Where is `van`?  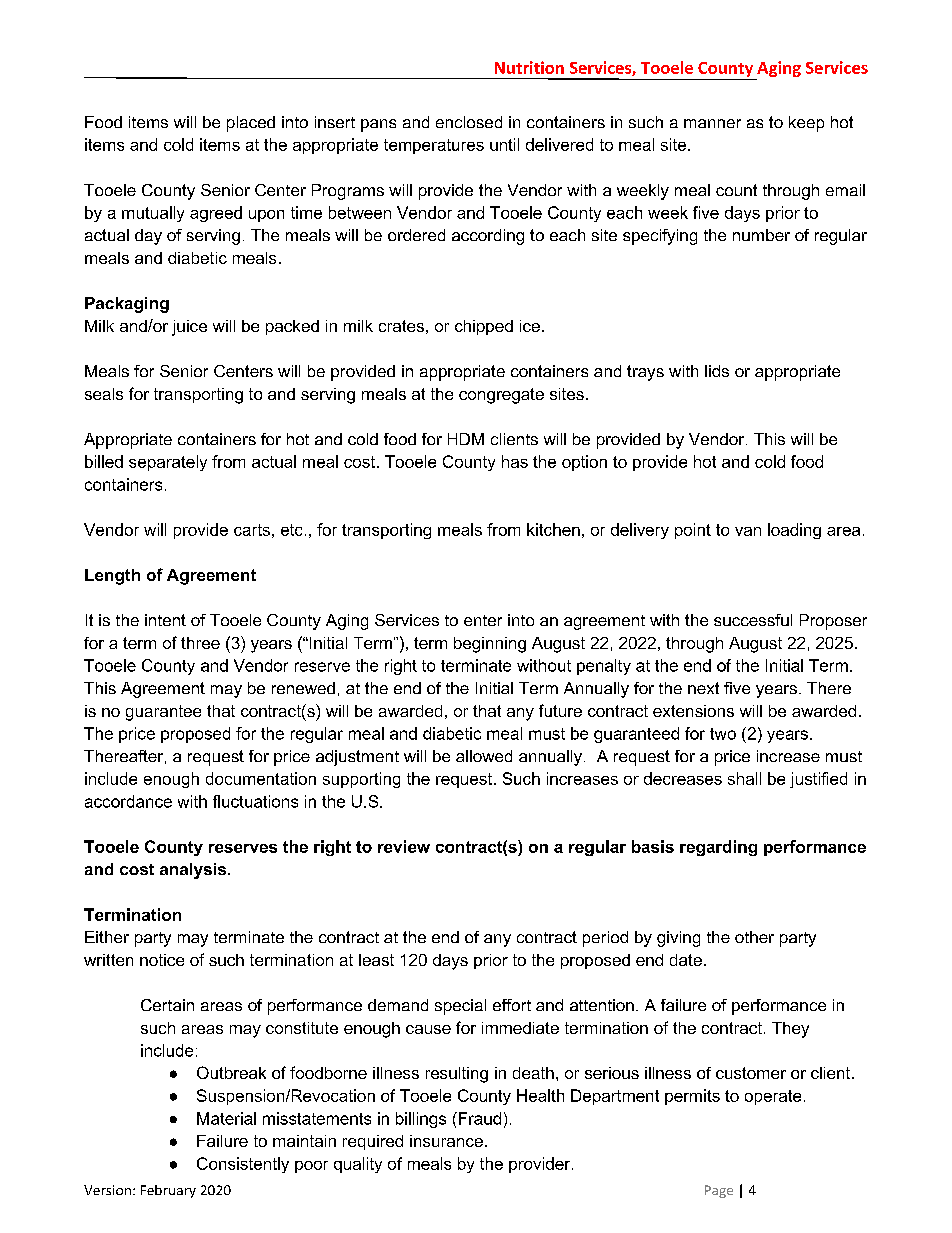 van is located at coordinates (748, 531).
